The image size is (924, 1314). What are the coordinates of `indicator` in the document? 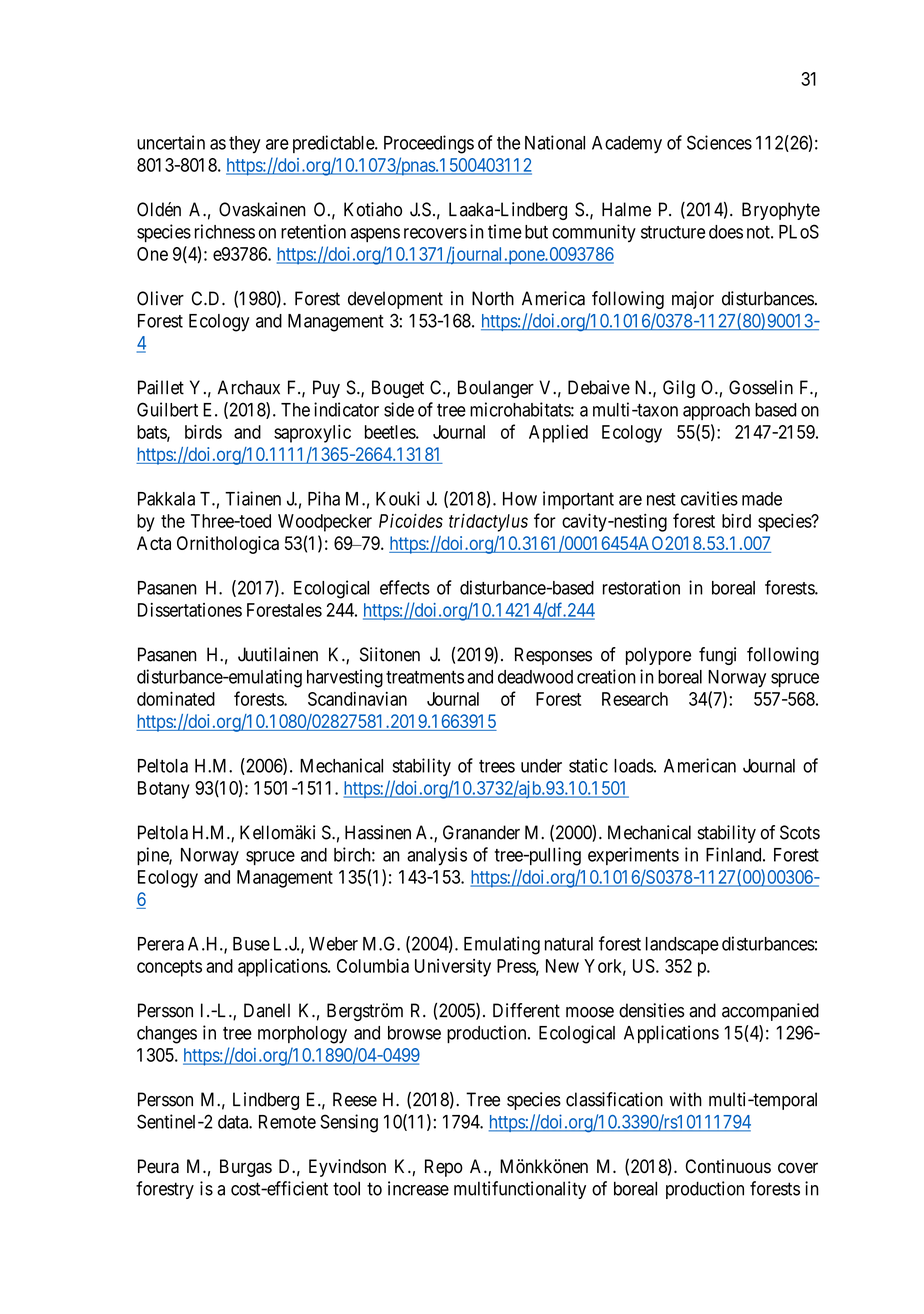 It's located at (346, 409).
